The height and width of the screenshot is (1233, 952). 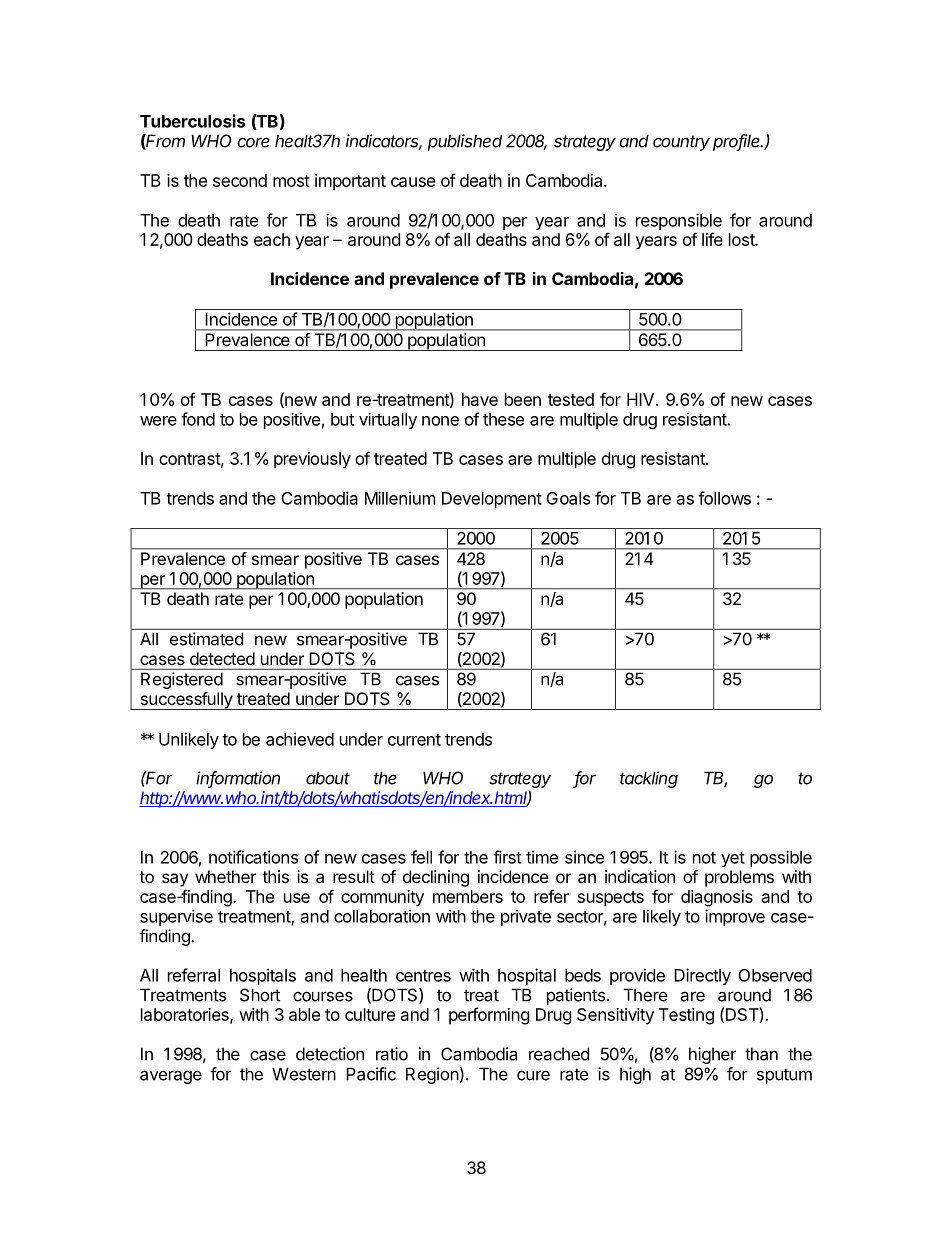 I want to click on country, so click(x=681, y=143).
